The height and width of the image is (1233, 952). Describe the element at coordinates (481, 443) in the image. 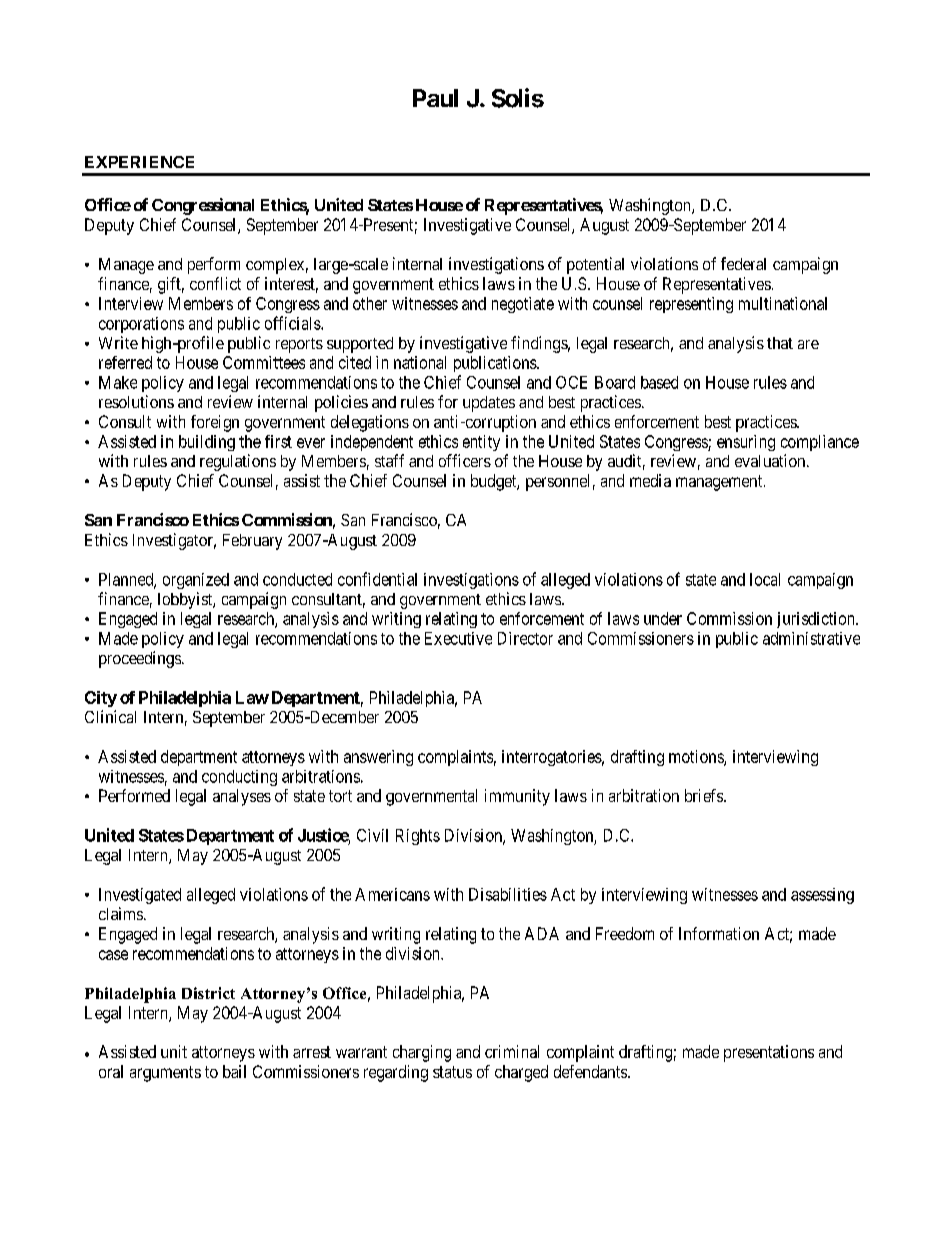

I see `entity` at that location.
